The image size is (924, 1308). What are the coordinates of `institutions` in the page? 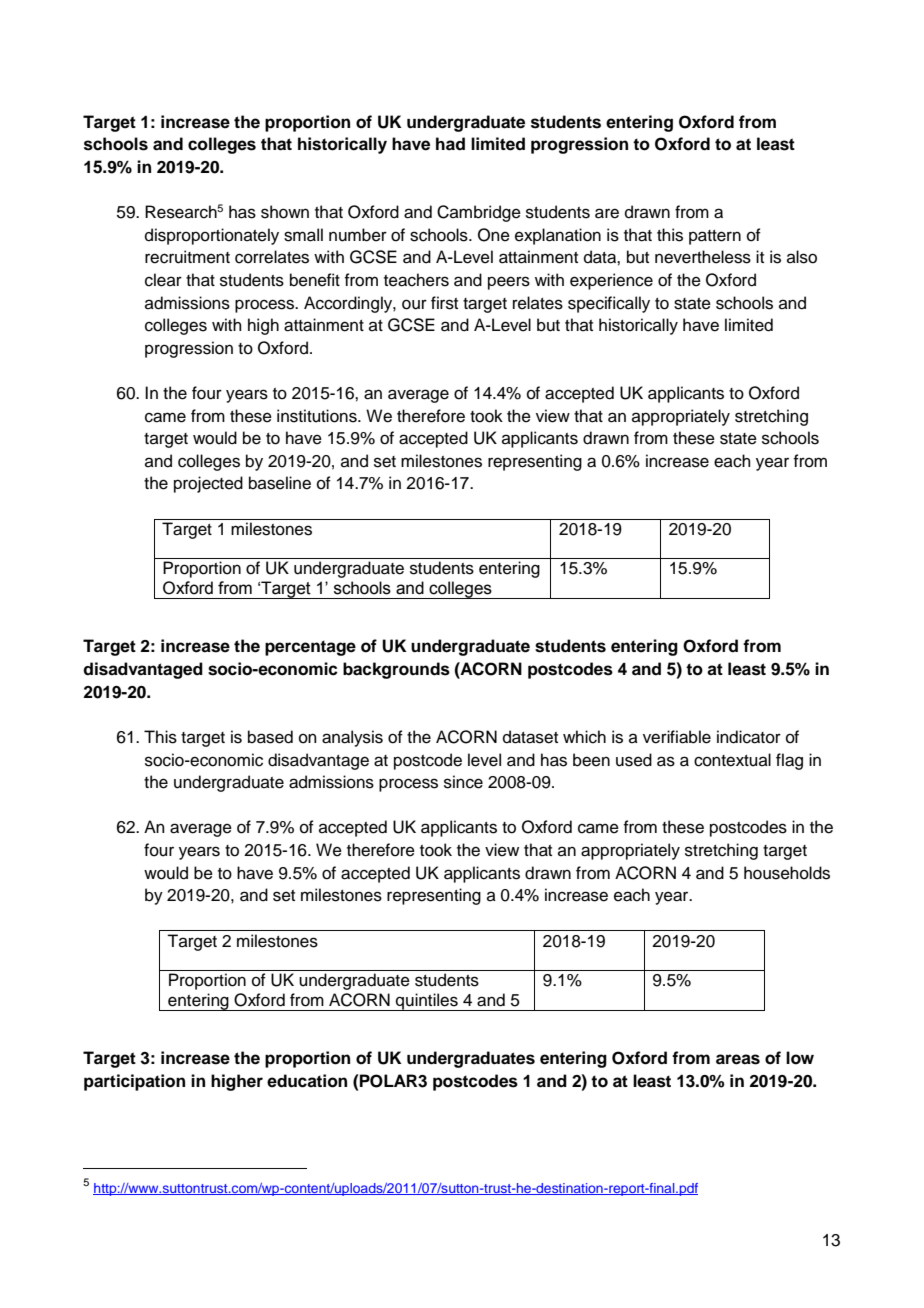 It's located at (318, 416).
